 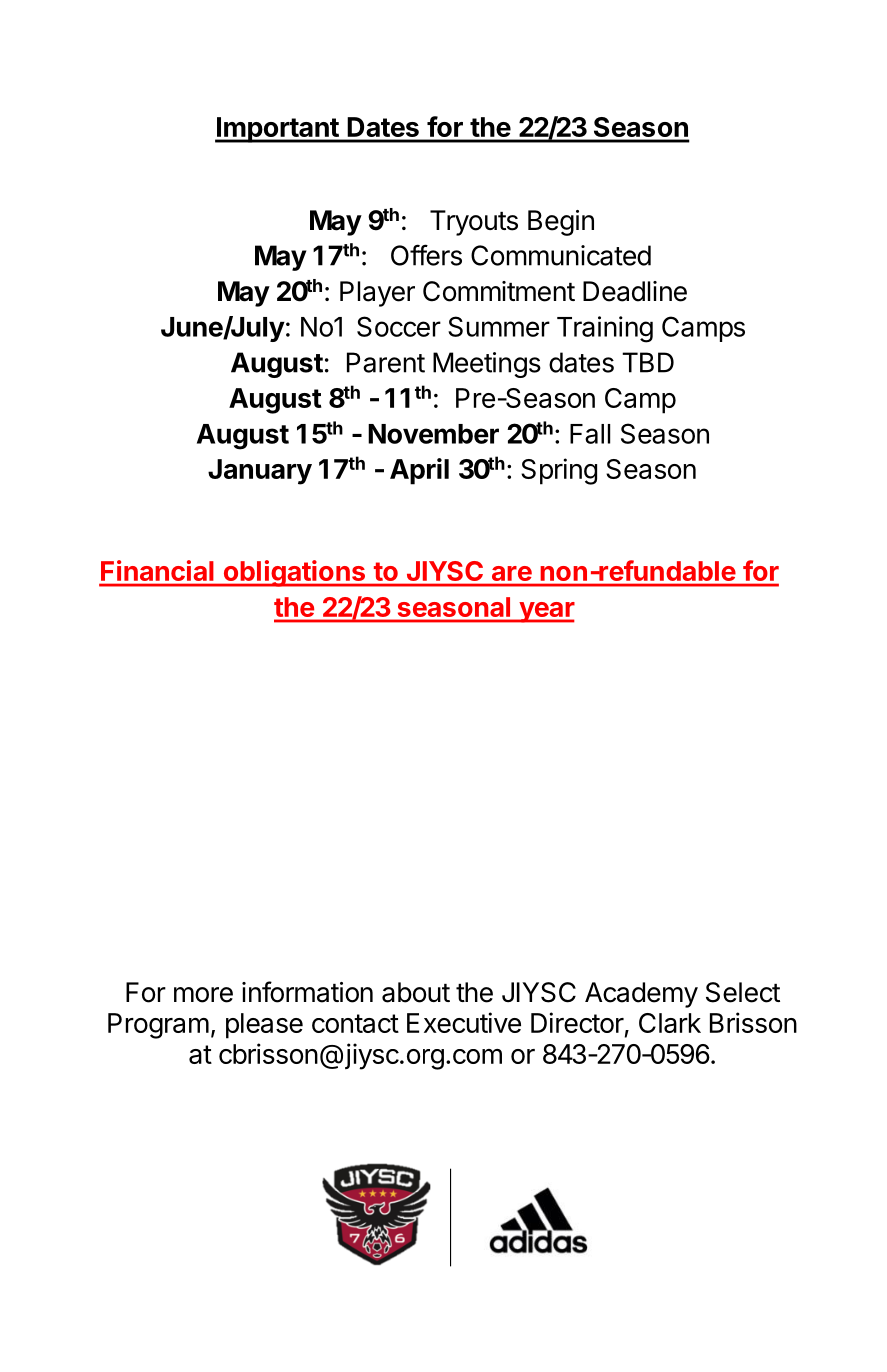 I want to click on Academy, so click(x=641, y=995).
